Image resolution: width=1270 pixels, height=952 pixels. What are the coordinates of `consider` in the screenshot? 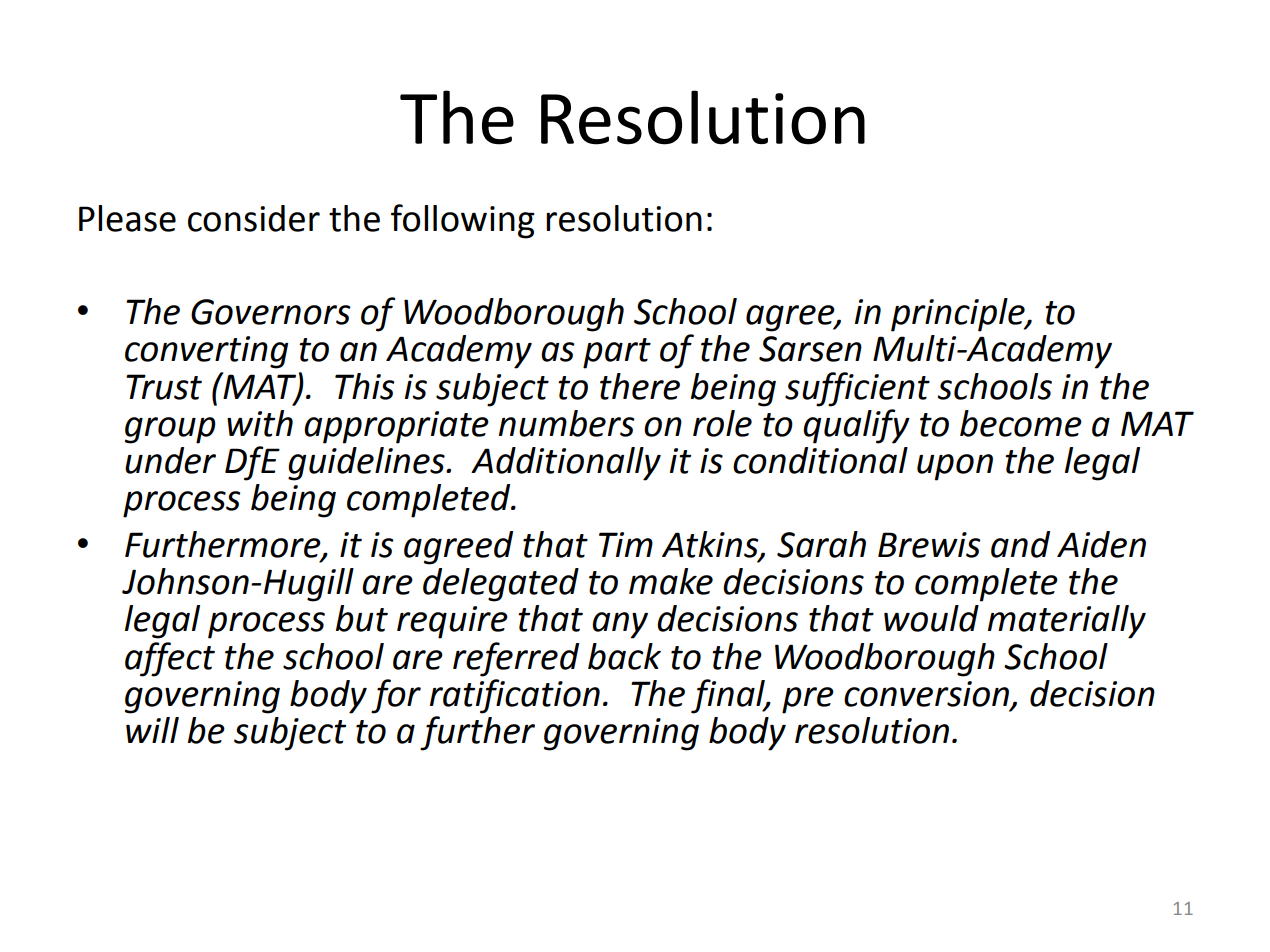 It's located at (254, 218).
